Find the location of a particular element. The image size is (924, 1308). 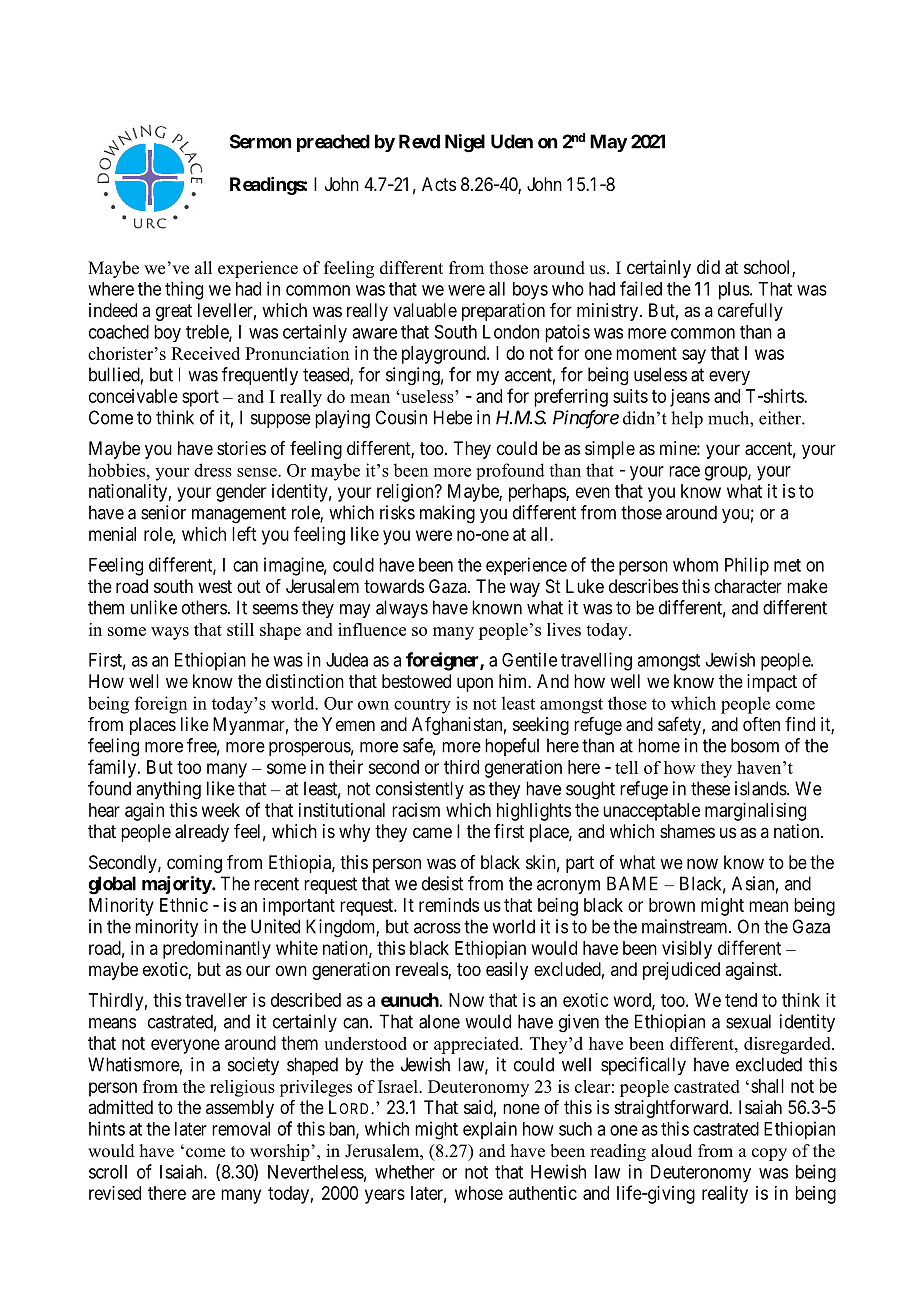

Sermon is located at coordinates (260, 141).
